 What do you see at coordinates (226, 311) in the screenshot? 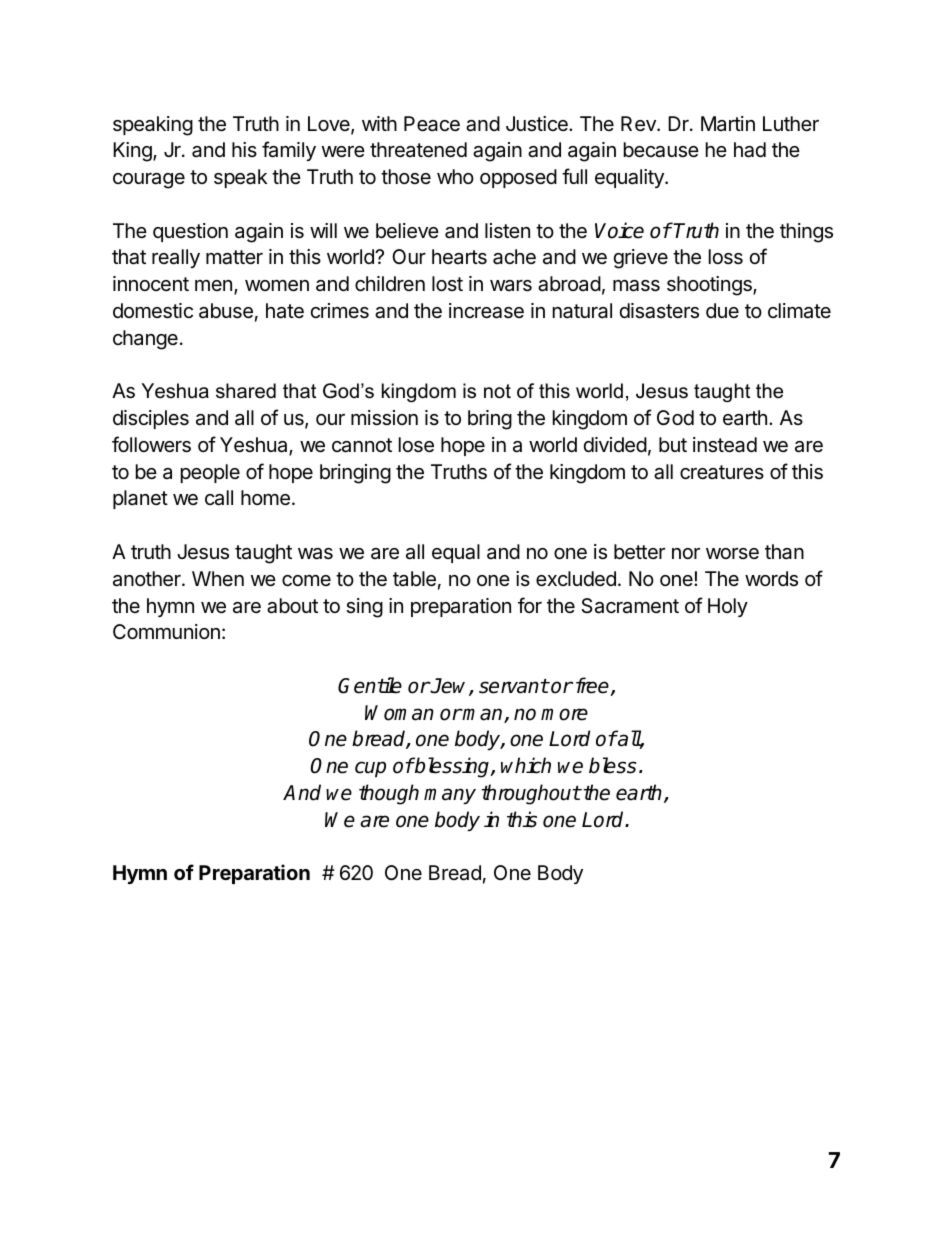
I see `abuse` at bounding box center [226, 311].
